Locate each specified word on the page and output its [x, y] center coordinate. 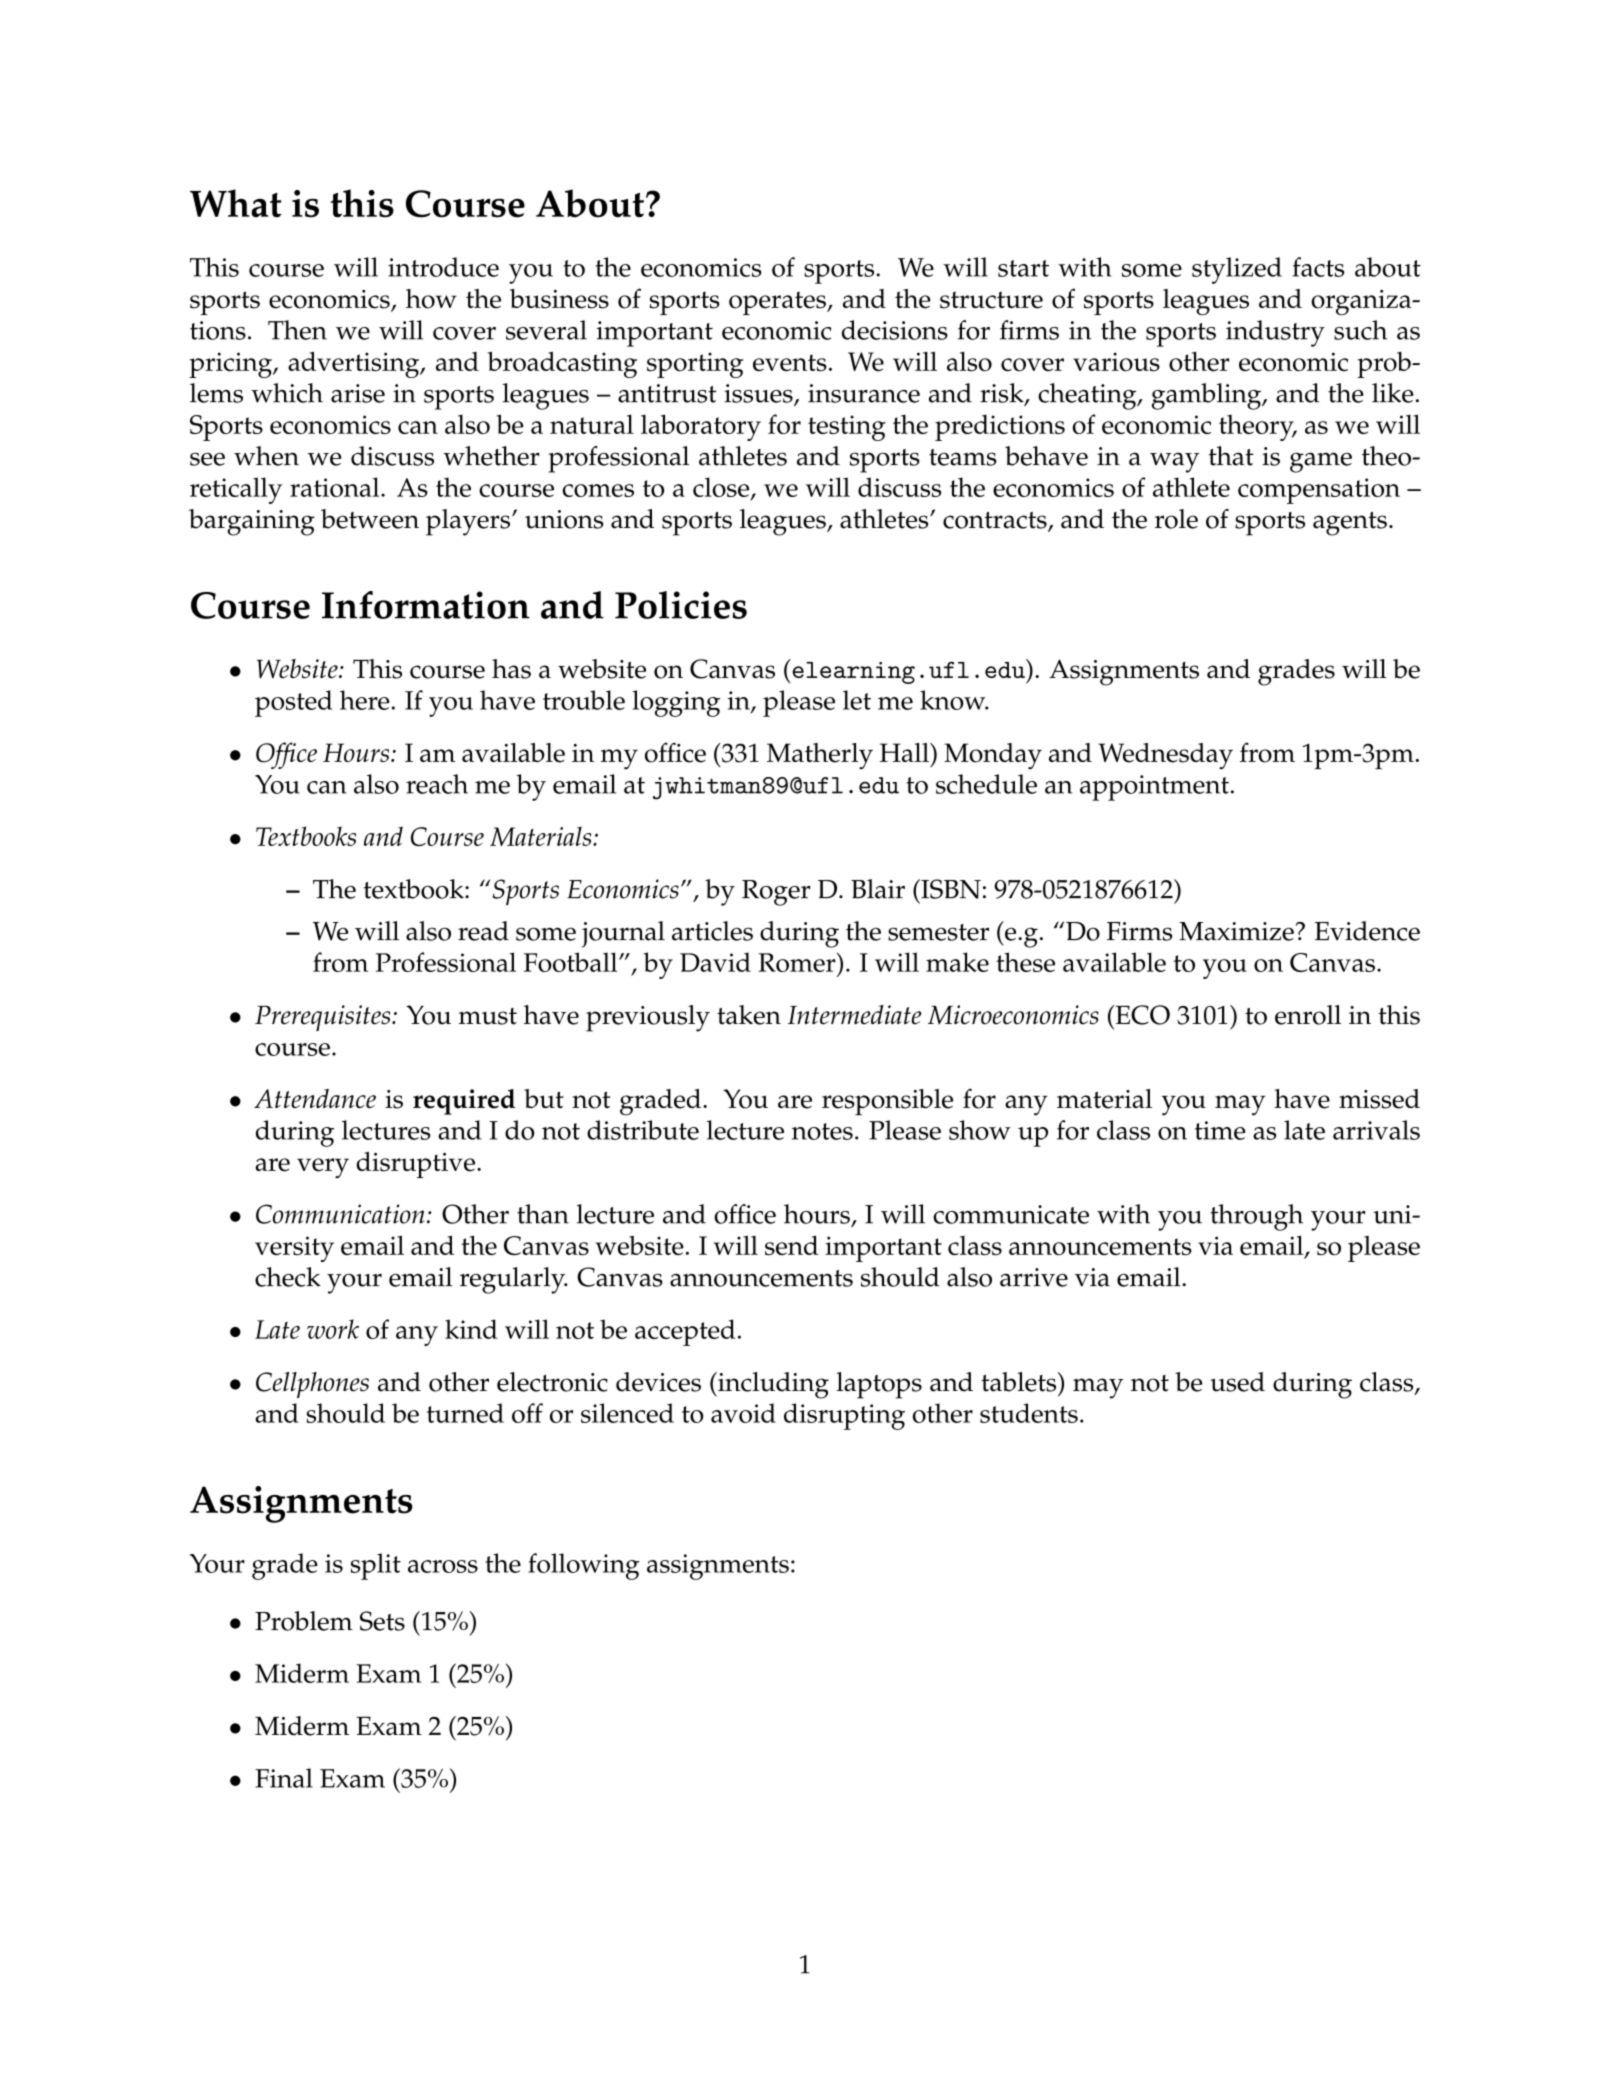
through [1256, 1217]
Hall [905, 752]
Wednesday [1166, 756]
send [792, 1245]
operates [778, 303]
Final [284, 1778]
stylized [1237, 270]
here [364, 700]
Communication [340, 1214]
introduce [443, 267]
